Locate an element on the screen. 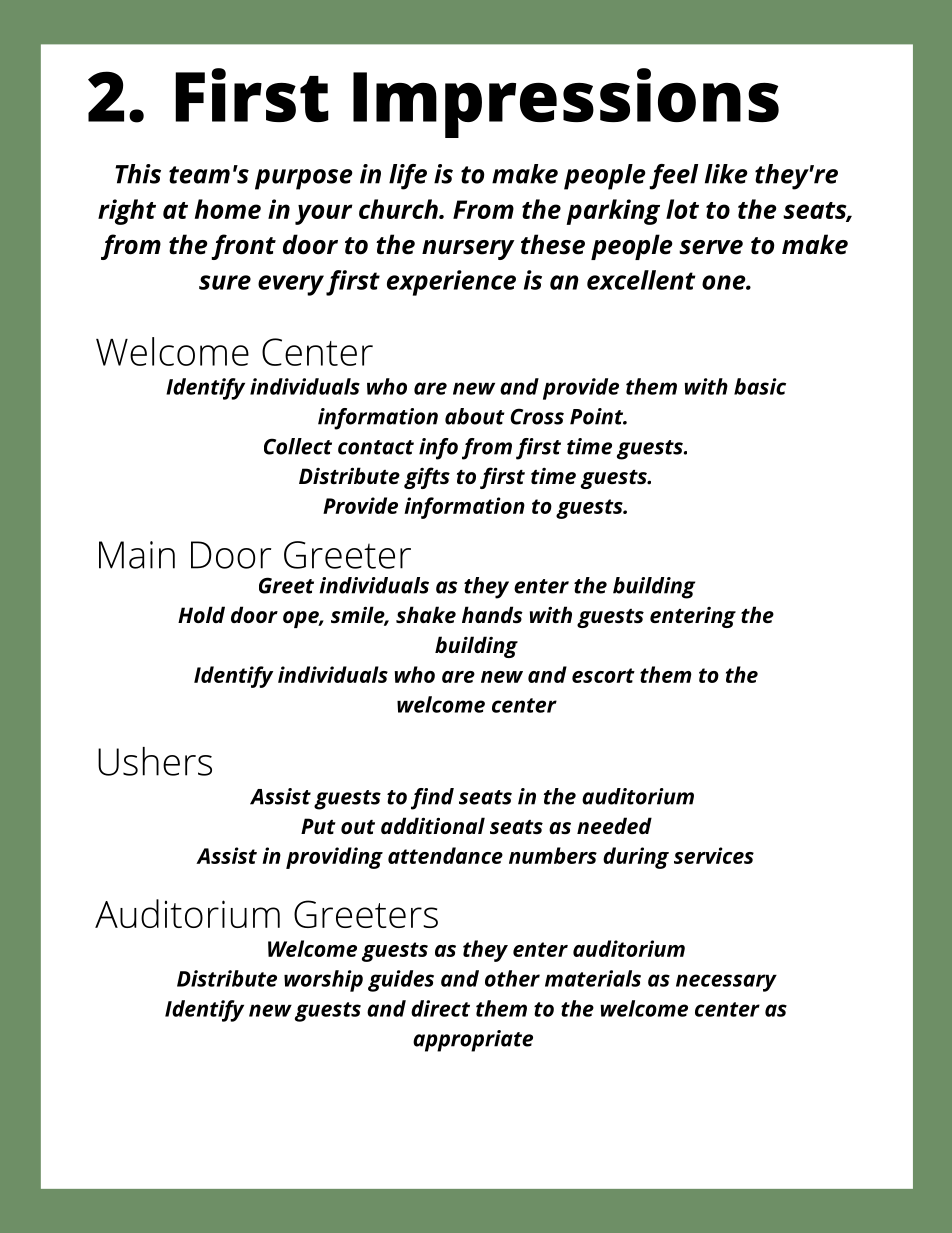 Image resolution: width=952 pixels, height=1233 pixels. basic is located at coordinates (760, 386).
